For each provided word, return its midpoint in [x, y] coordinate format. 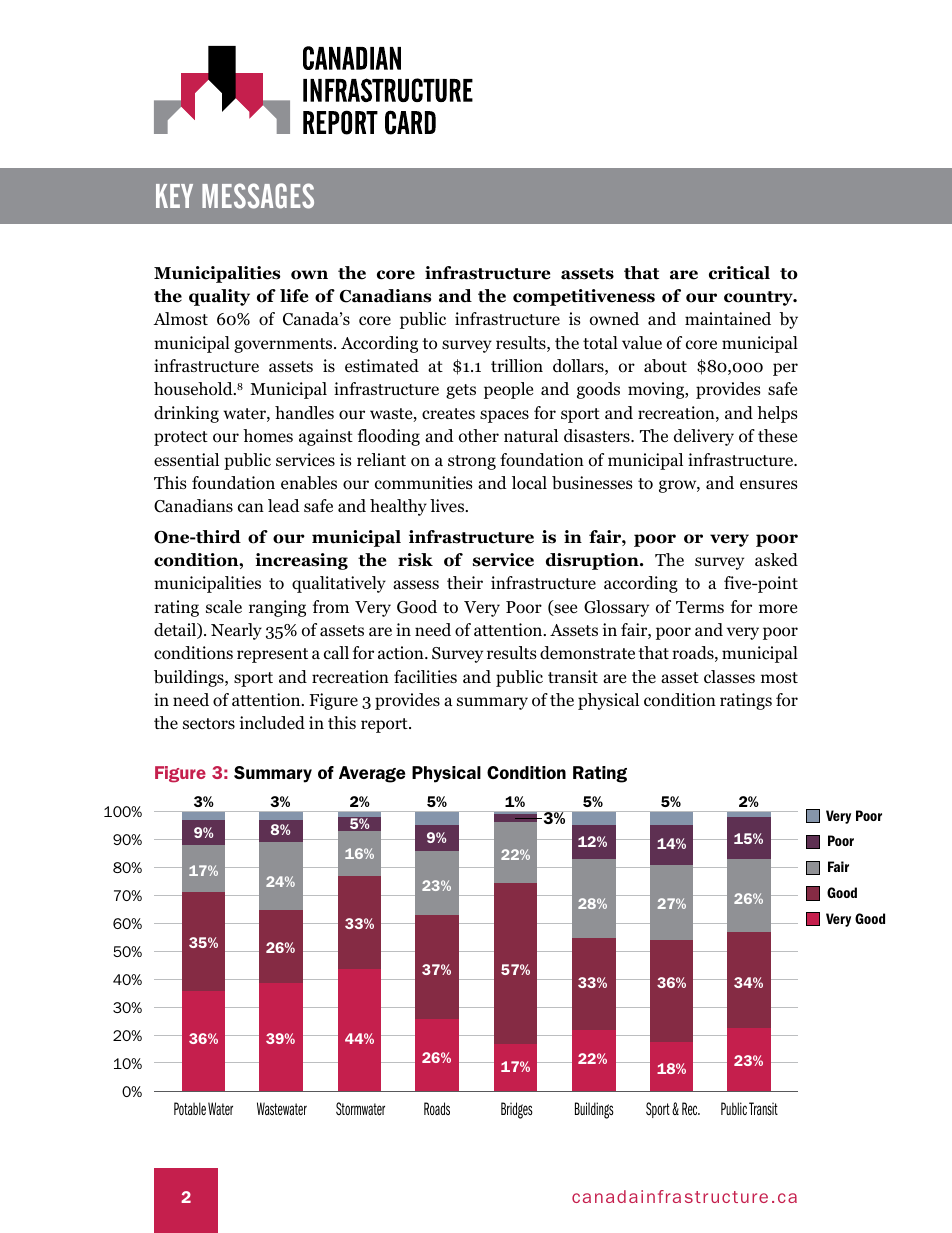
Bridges [517, 1110]
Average [372, 774]
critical [739, 273]
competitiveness [584, 297]
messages [258, 196]
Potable [190, 1108]
